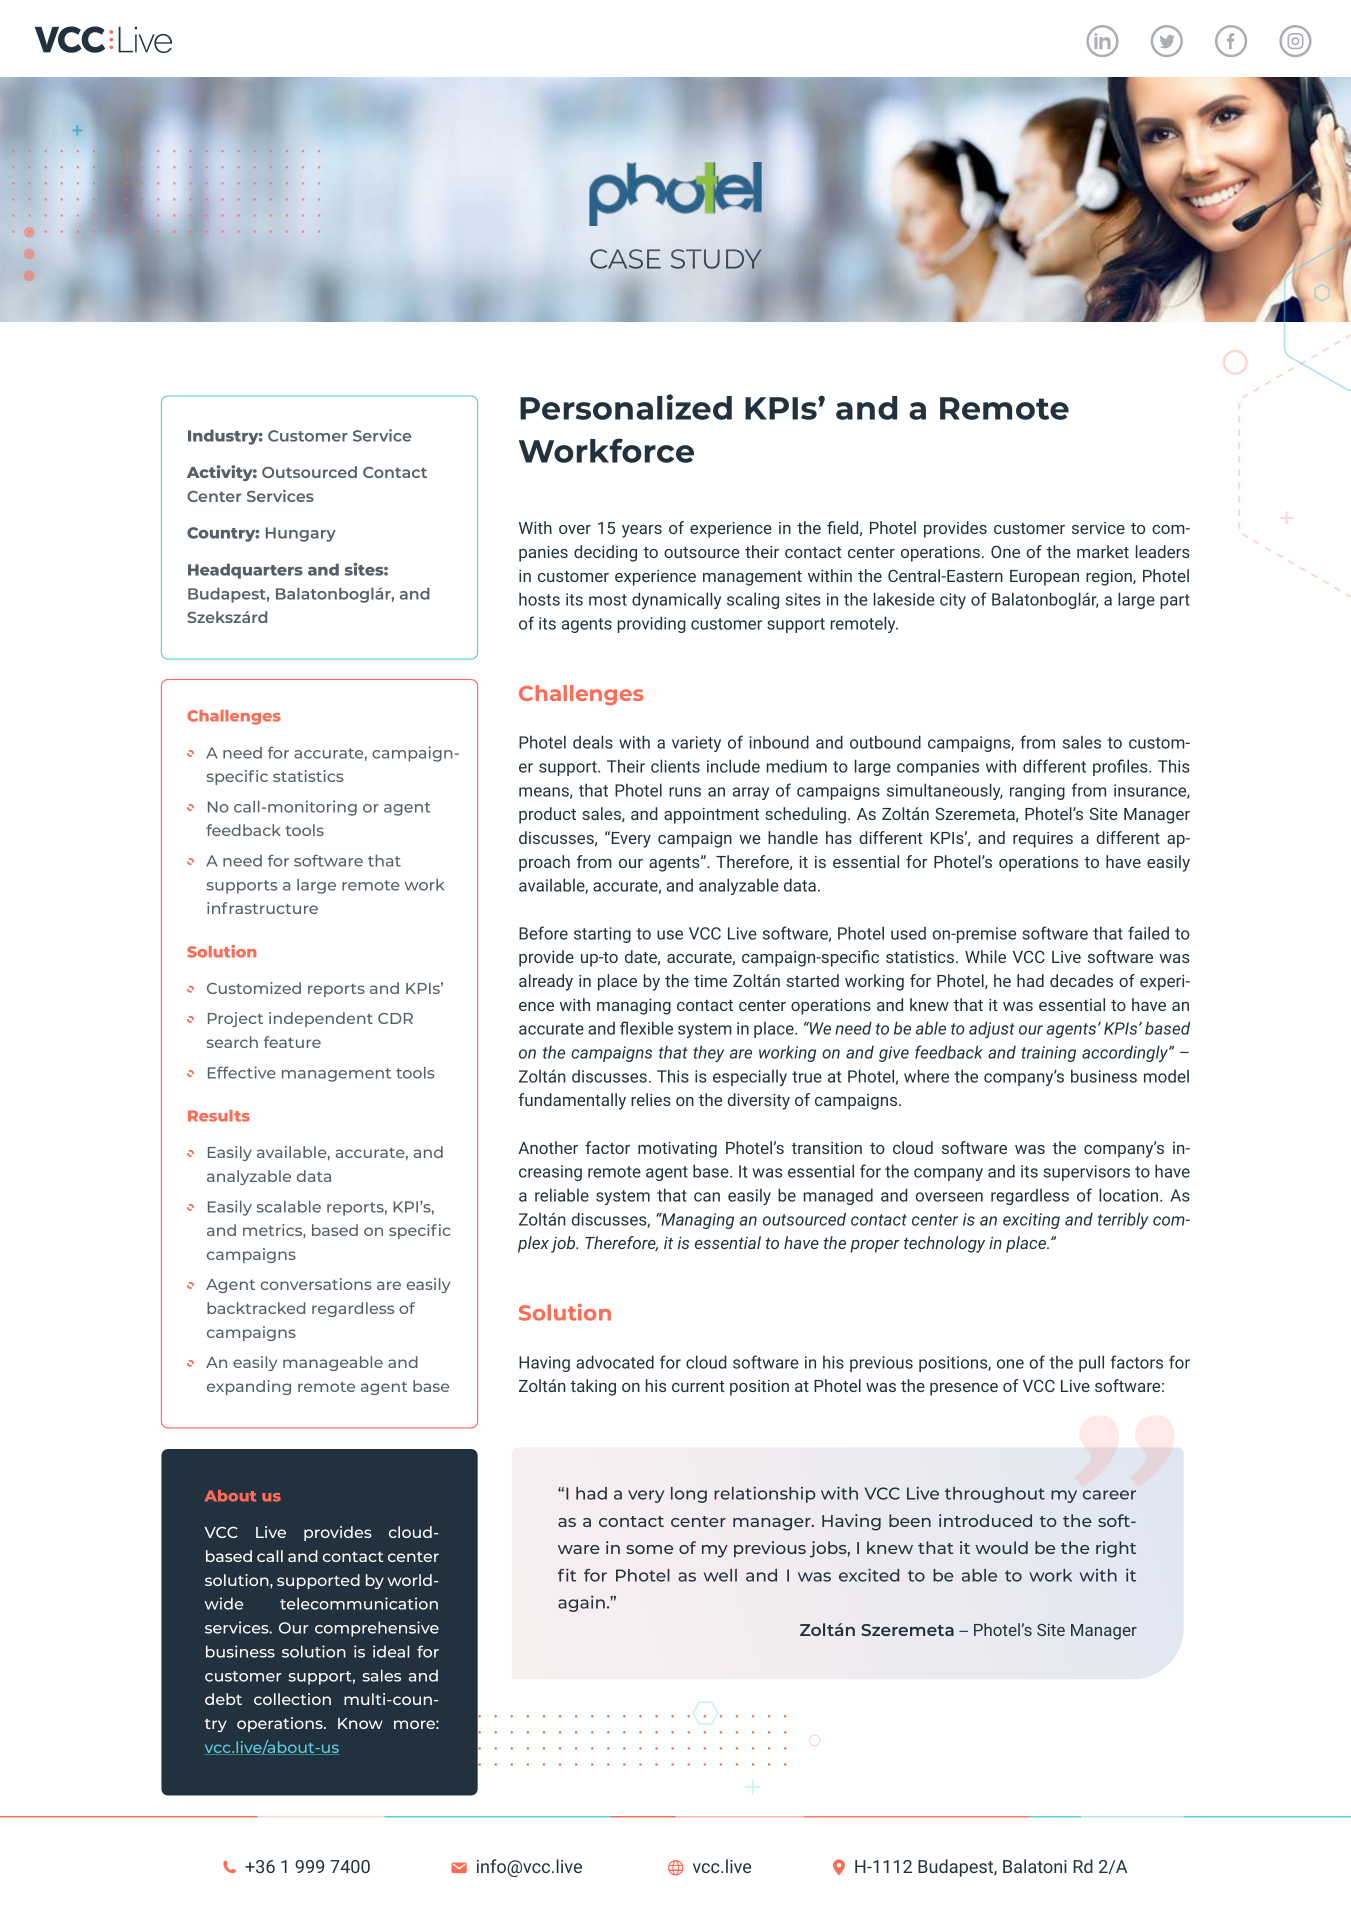 The image size is (1351, 1911). What do you see at coordinates (1031, 1221) in the screenshot?
I see `exciting` at bounding box center [1031, 1221].
